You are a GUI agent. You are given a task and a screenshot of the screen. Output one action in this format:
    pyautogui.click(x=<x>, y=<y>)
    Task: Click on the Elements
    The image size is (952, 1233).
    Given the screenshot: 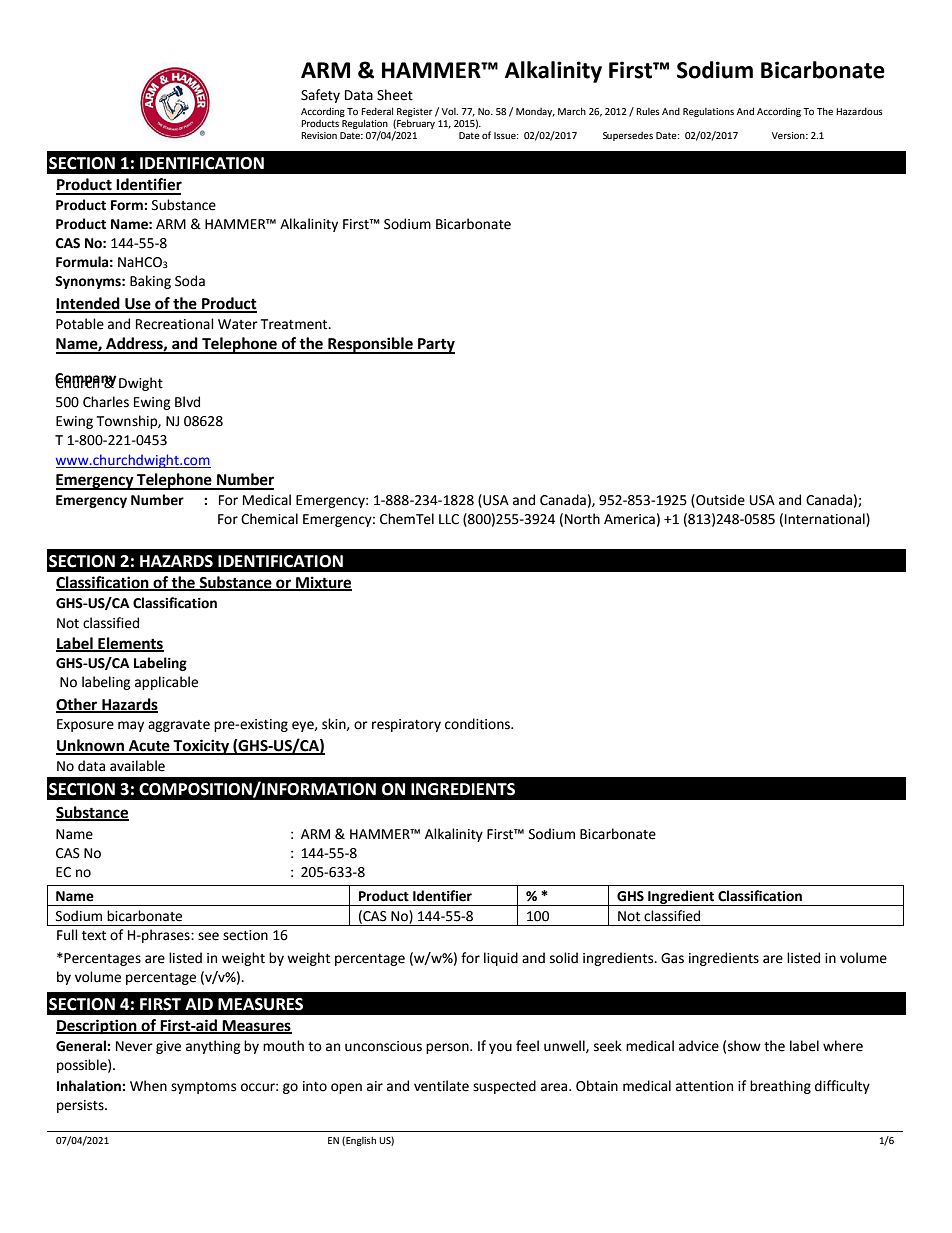 What is the action you would take?
    pyautogui.click(x=130, y=644)
